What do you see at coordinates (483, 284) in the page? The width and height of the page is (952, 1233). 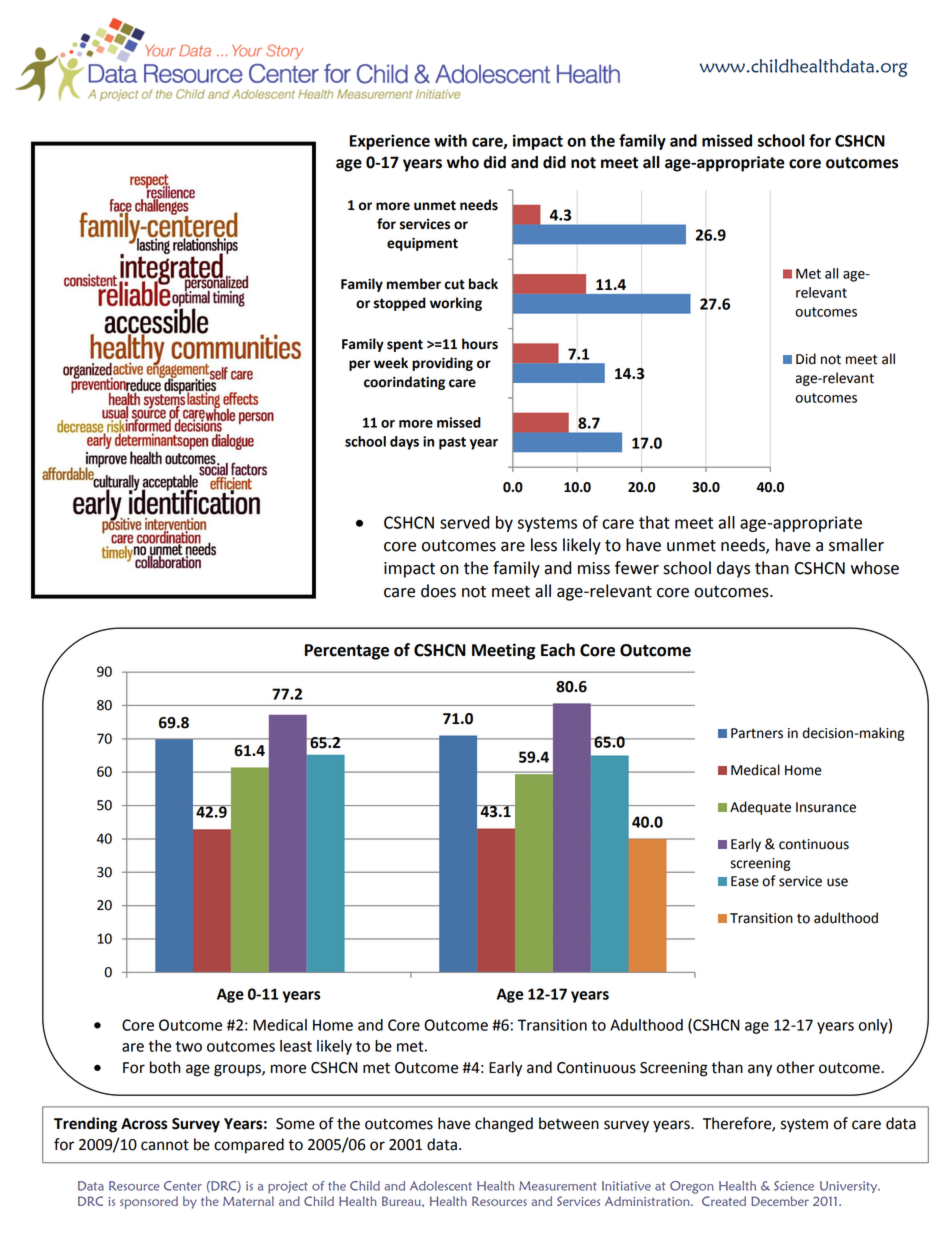 I see `back` at bounding box center [483, 284].
